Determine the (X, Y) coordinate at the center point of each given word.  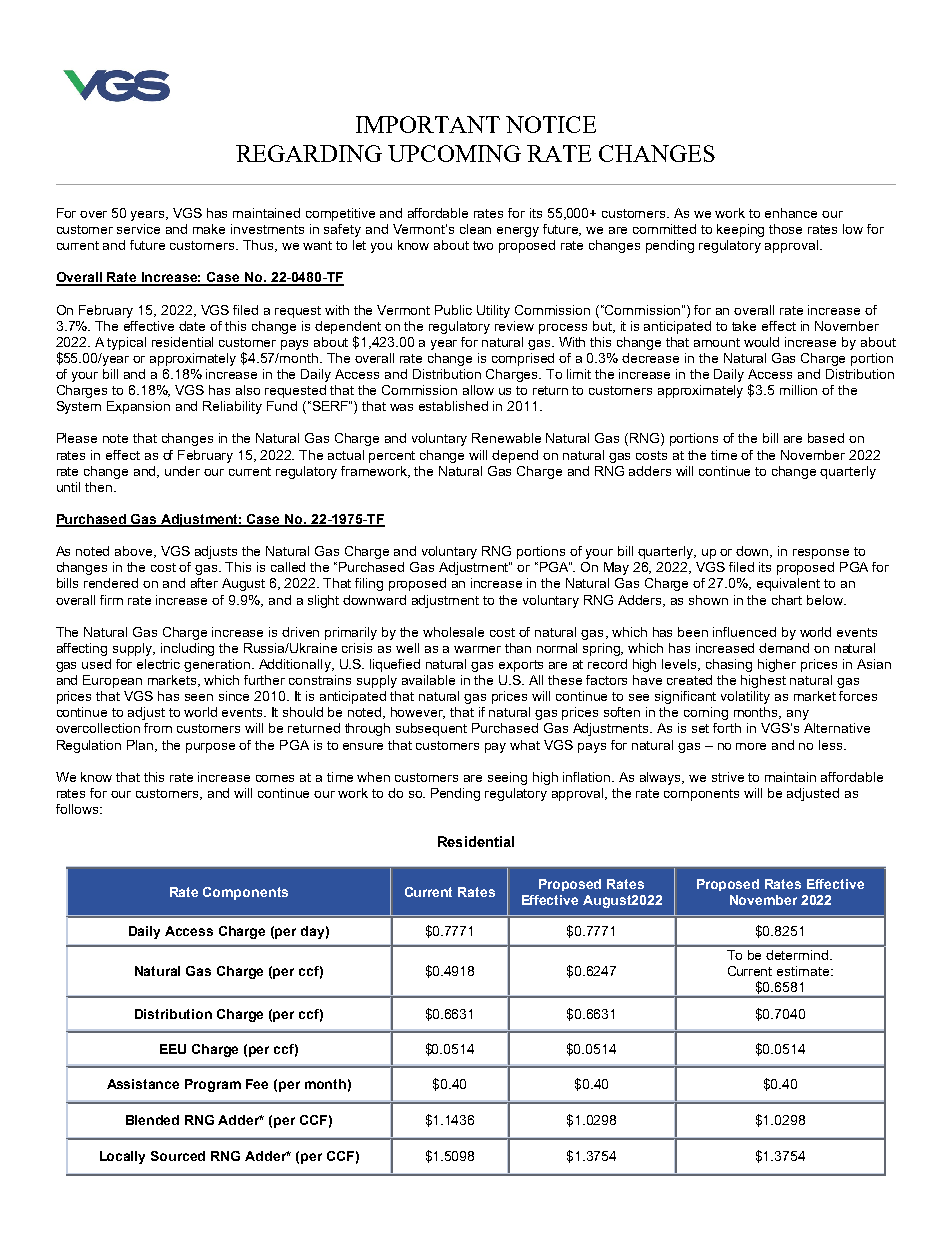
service (138, 229)
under (182, 471)
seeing (507, 778)
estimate (804, 971)
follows (78, 809)
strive (728, 777)
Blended (152, 1120)
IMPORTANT (428, 124)
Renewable (506, 438)
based (826, 438)
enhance (791, 213)
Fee (257, 1084)
